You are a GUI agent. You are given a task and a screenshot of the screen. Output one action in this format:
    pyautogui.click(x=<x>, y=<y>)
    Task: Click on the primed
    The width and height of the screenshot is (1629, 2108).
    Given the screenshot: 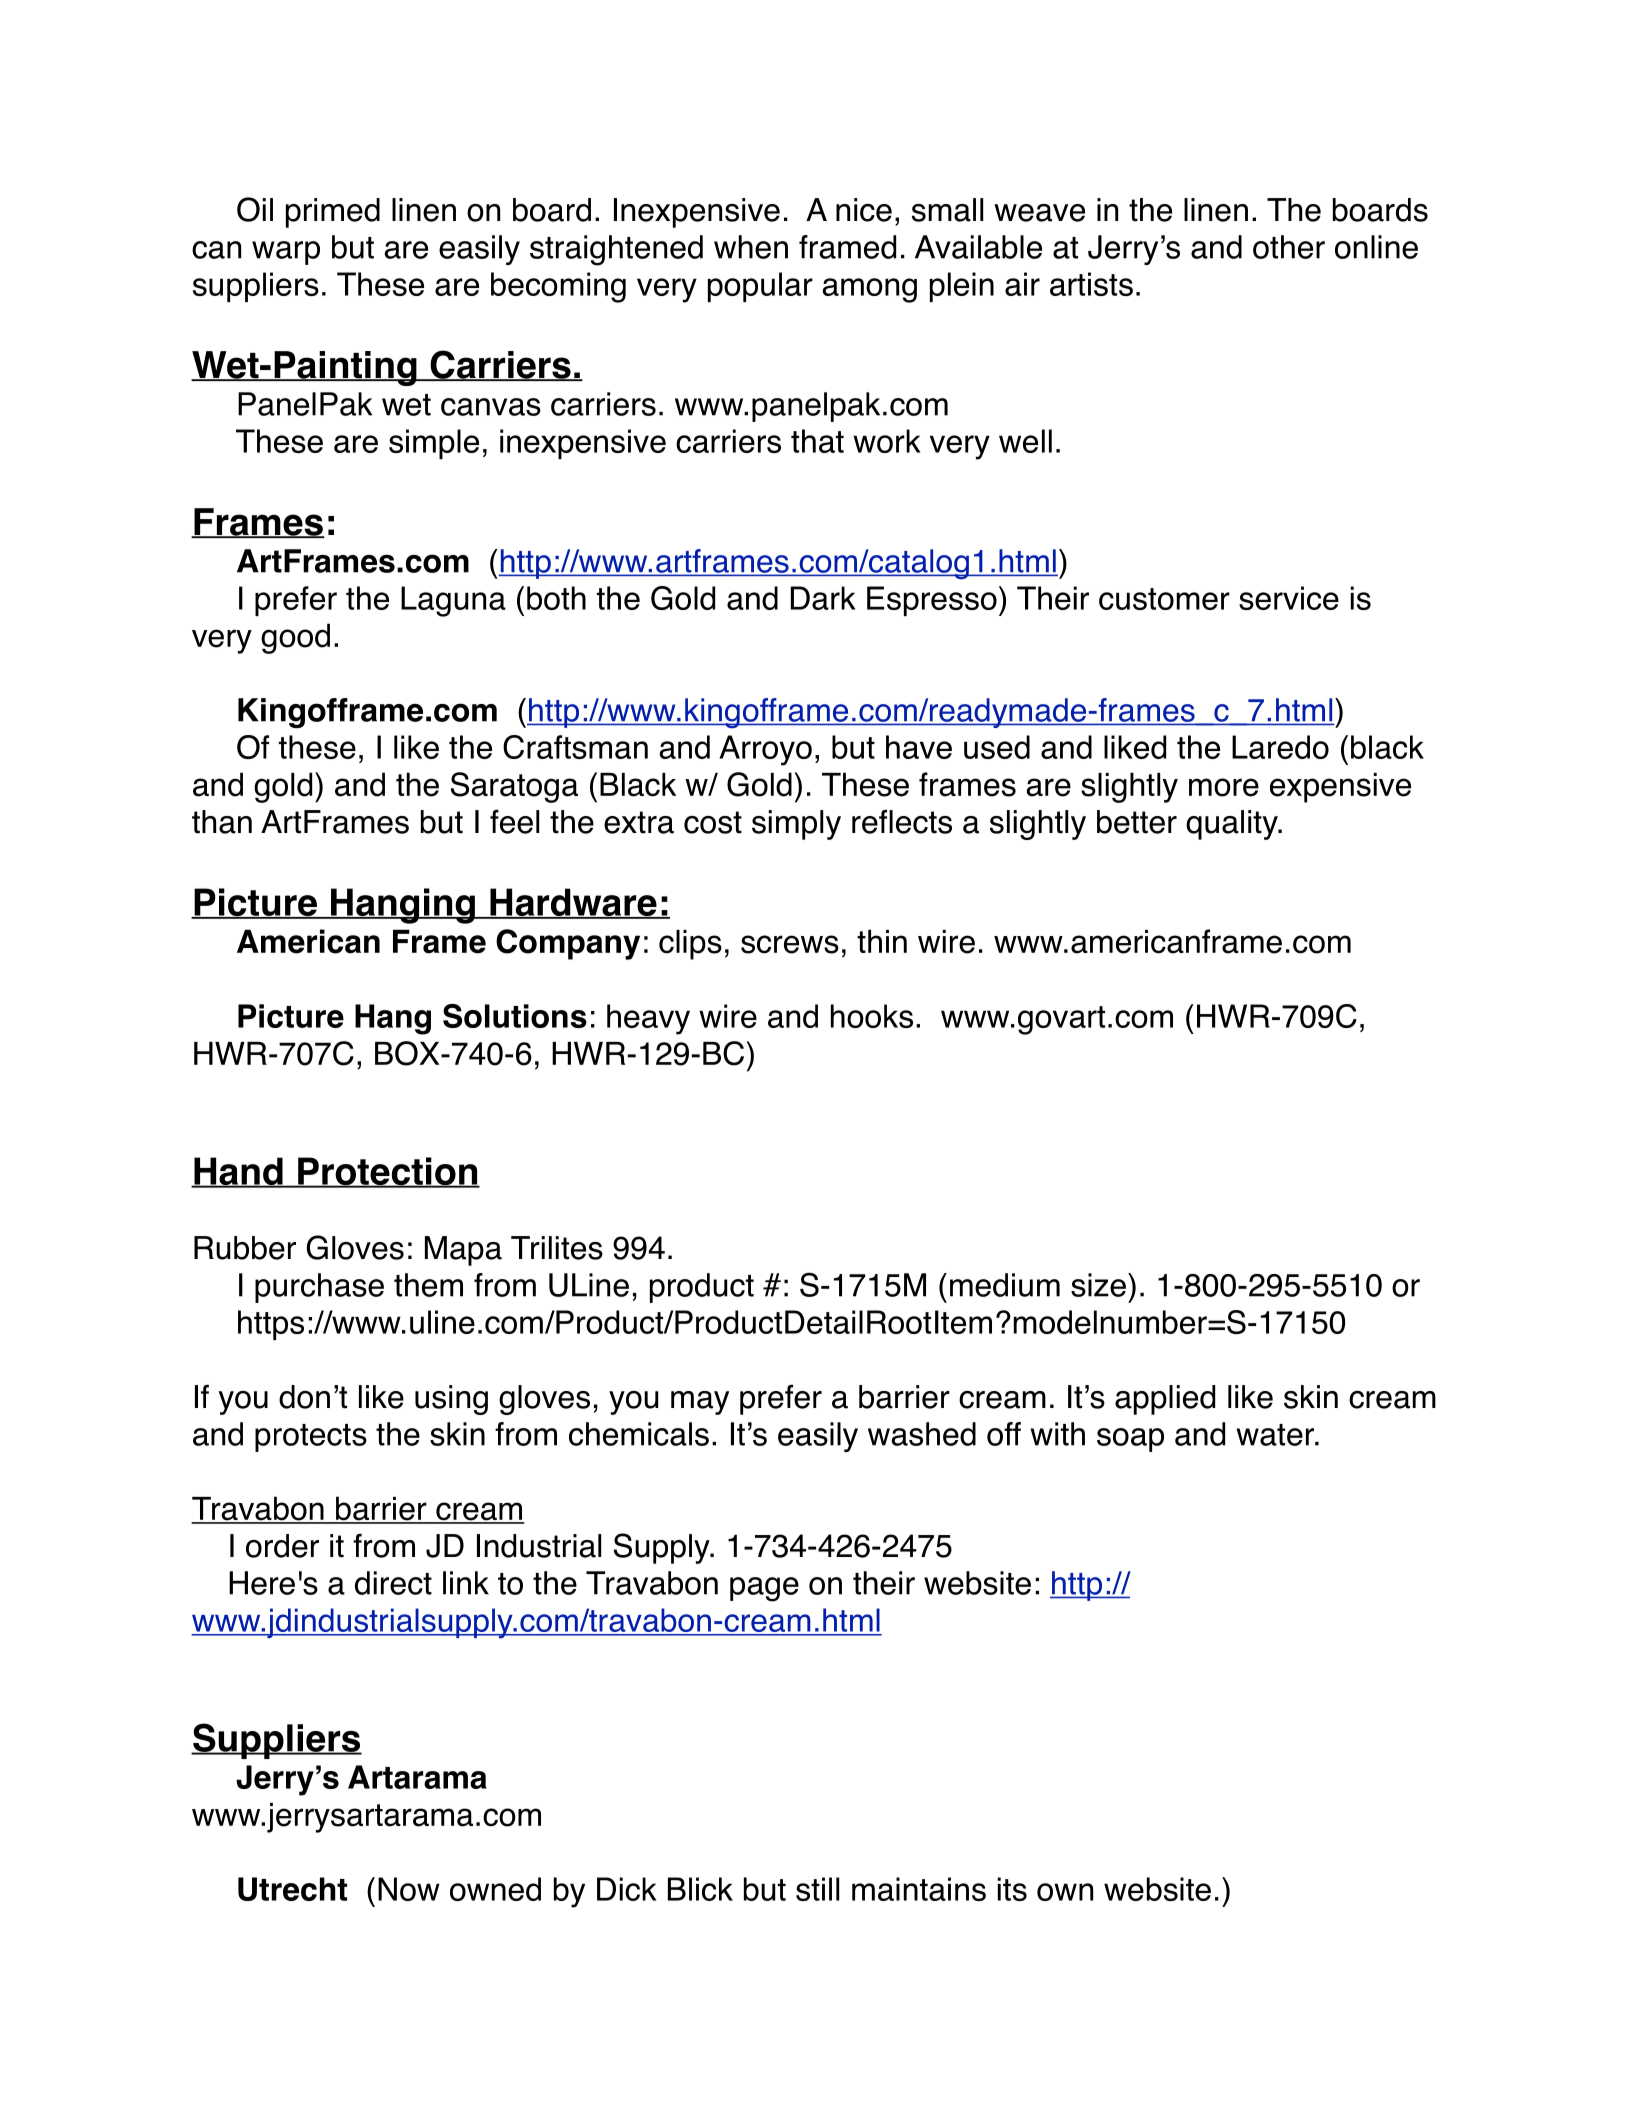 What is the action you would take?
    pyautogui.click(x=333, y=213)
